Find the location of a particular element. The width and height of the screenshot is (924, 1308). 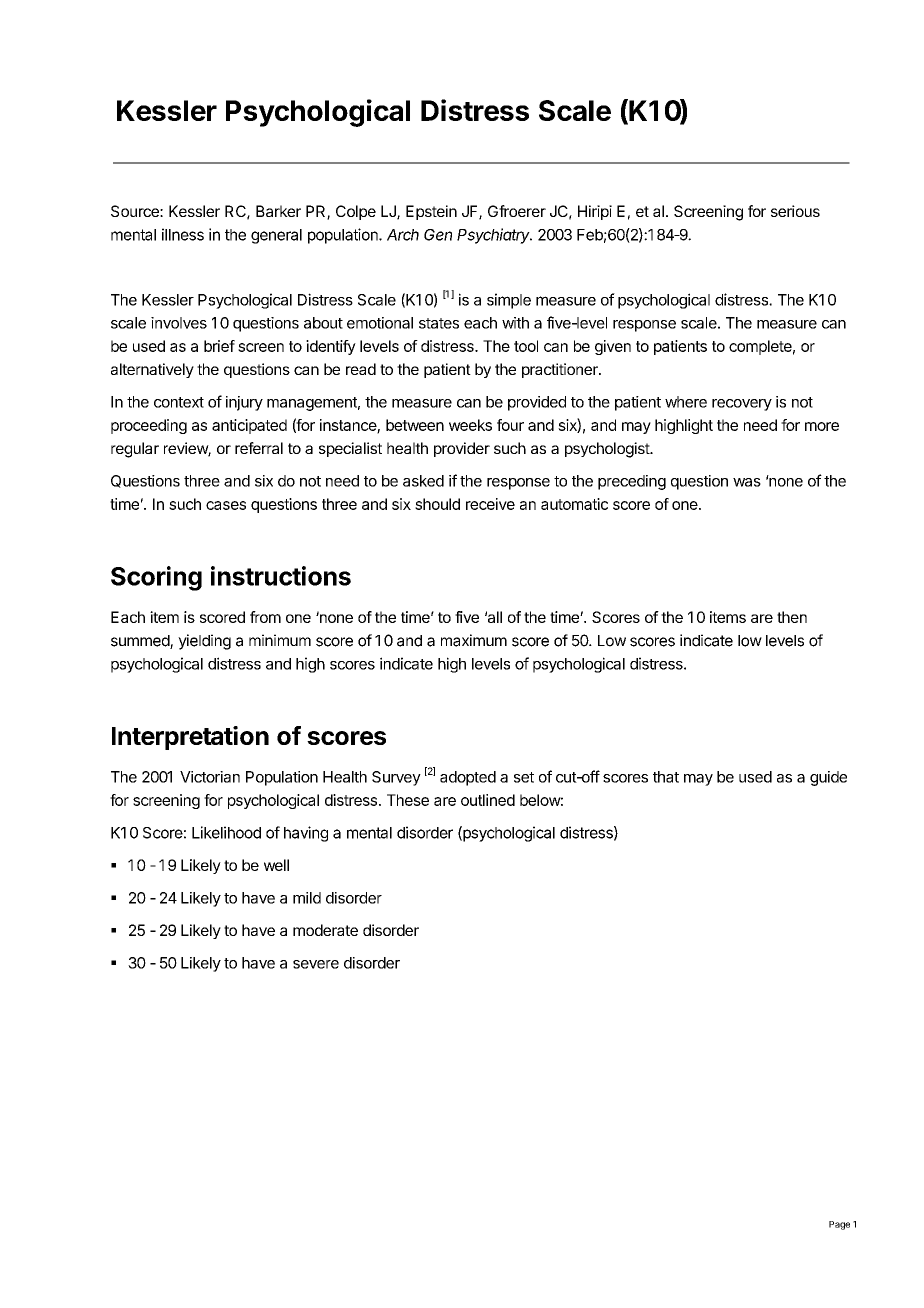

adopted is located at coordinates (468, 778).
